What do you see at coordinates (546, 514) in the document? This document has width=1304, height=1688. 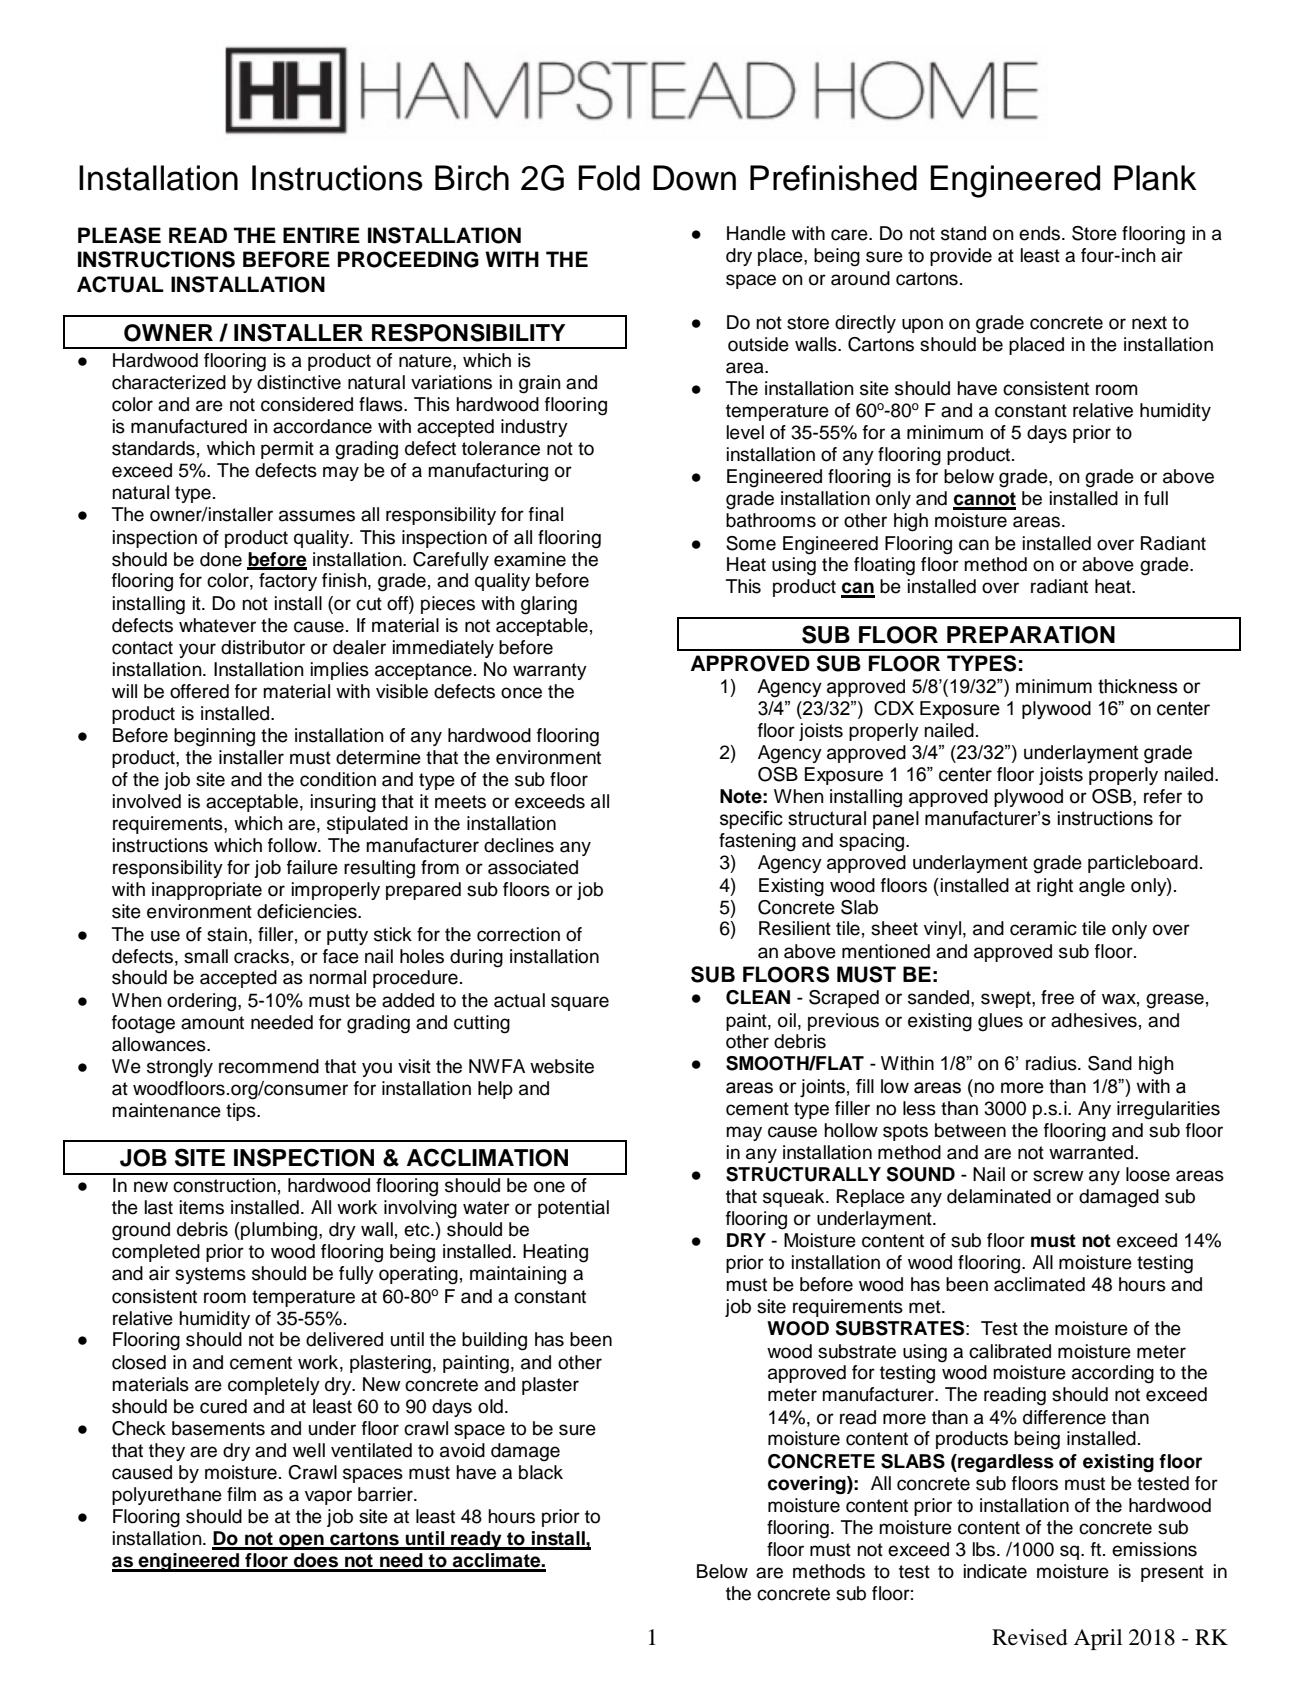 I see `final` at bounding box center [546, 514].
